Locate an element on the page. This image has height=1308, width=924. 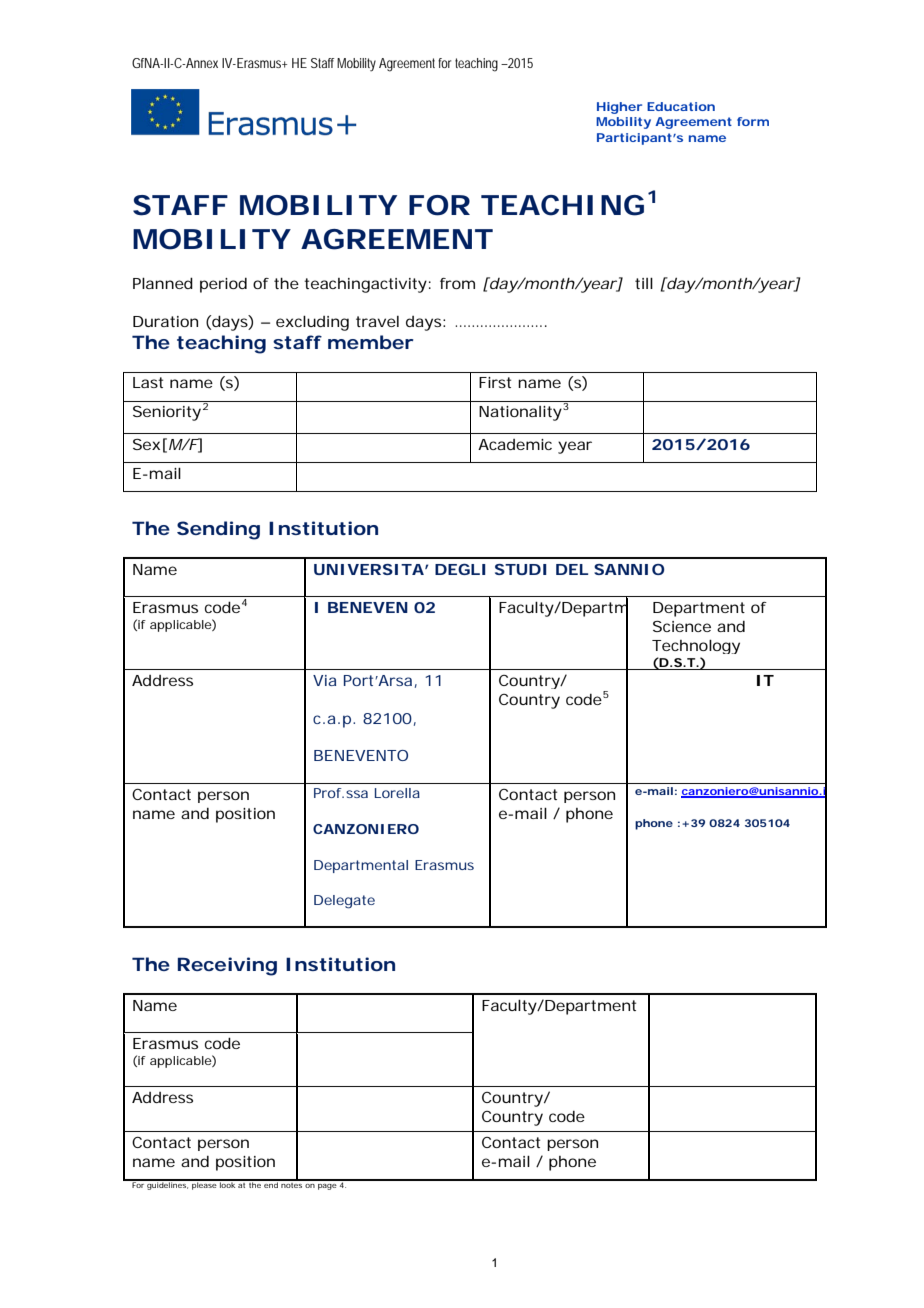
please is located at coordinates (204, 1185).
